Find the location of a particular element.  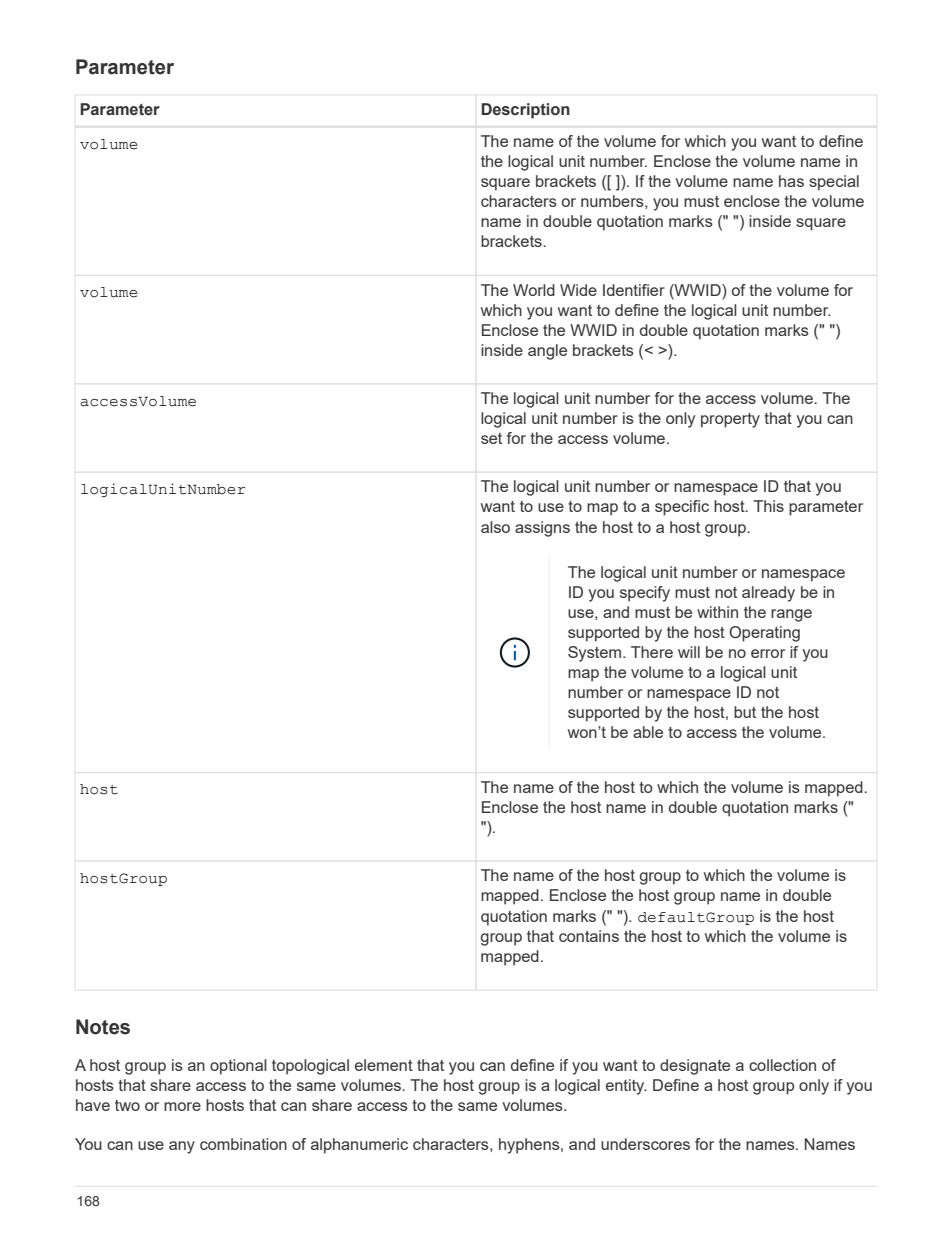

has is located at coordinates (791, 181).
